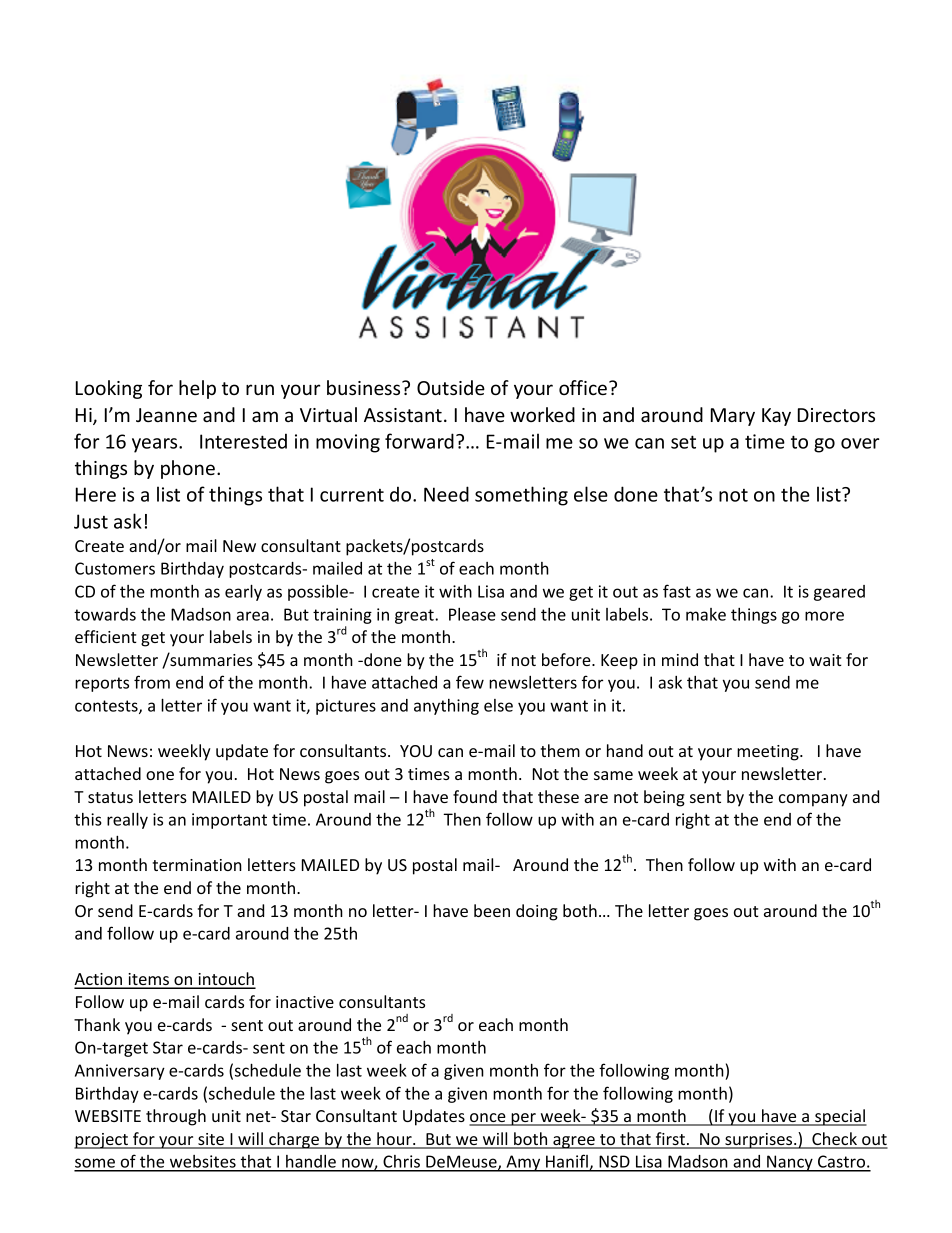 The width and height of the screenshot is (952, 1233). What do you see at coordinates (243, 592) in the screenshot?
I see `early` at bounding box center [243, 592].
